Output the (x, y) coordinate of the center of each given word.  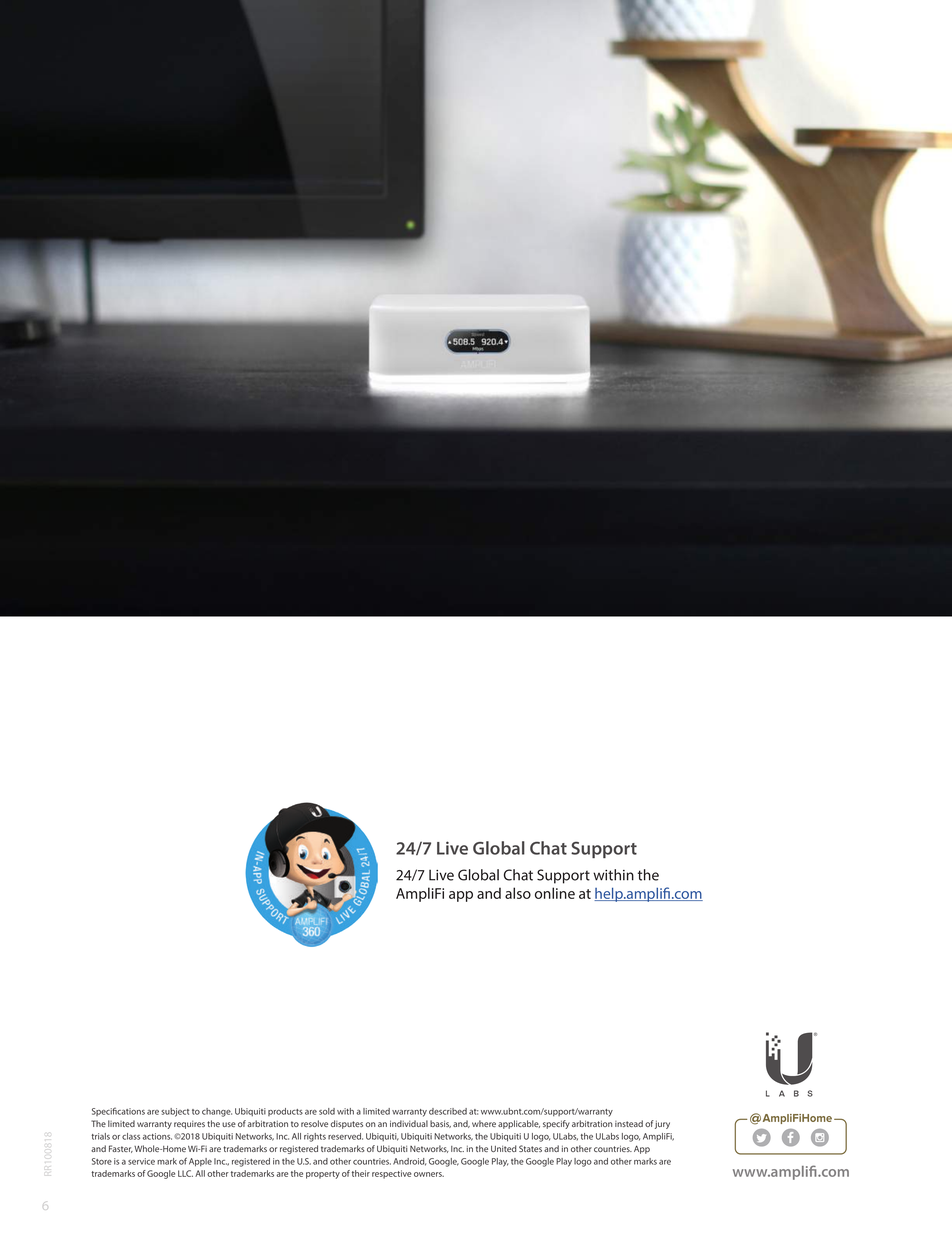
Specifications (118, 1111)
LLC (185, 1173)
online (555, 893)
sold (327, 1111)
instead (629, 1123)
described (448, 1111)
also (518, 893)
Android (409, 1162)
